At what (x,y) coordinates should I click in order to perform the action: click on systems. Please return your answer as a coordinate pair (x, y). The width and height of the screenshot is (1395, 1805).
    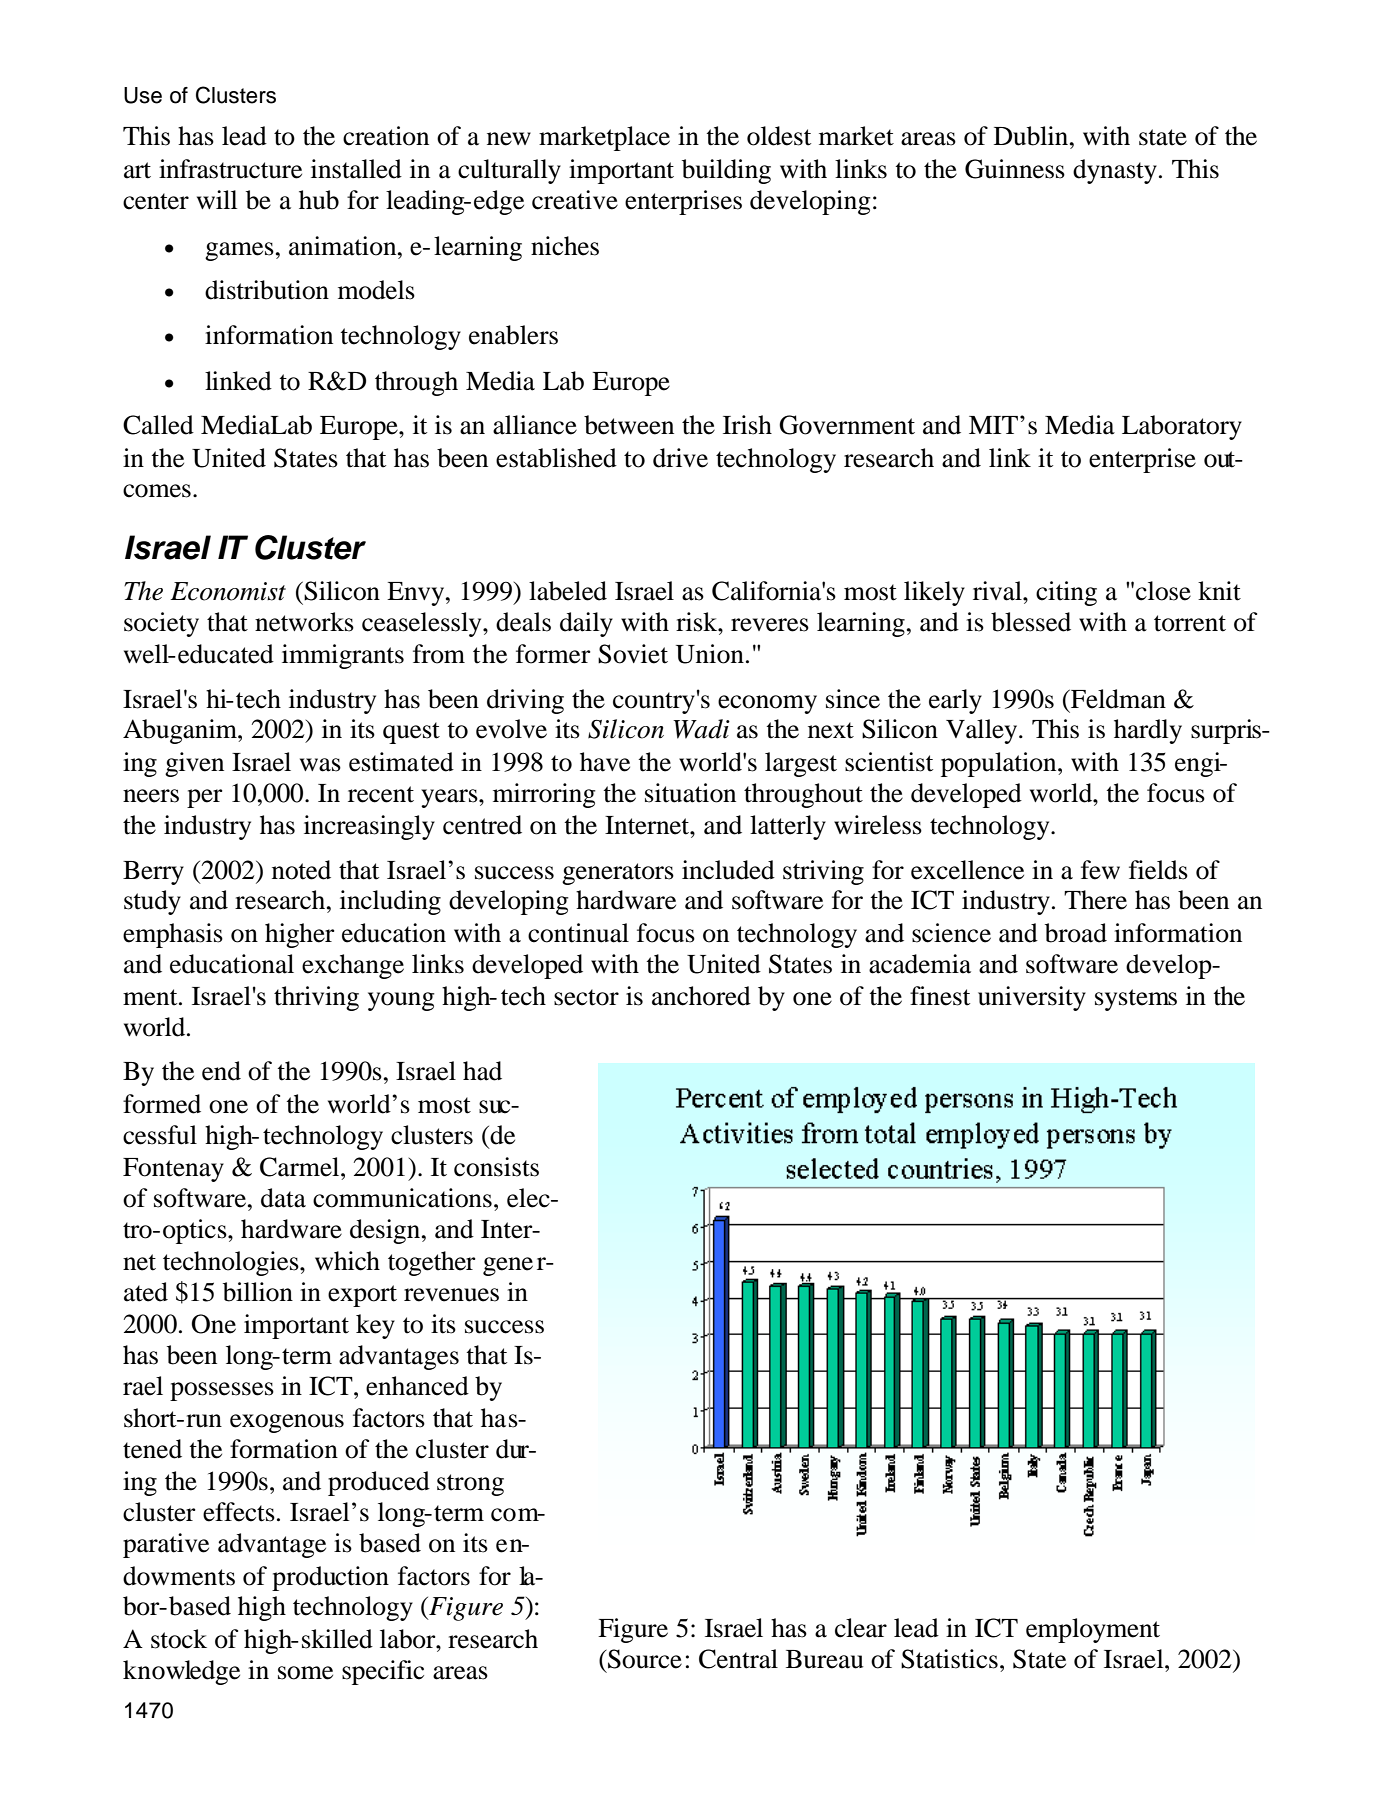
    Looking at the image, I should click on (1136, 1000).
